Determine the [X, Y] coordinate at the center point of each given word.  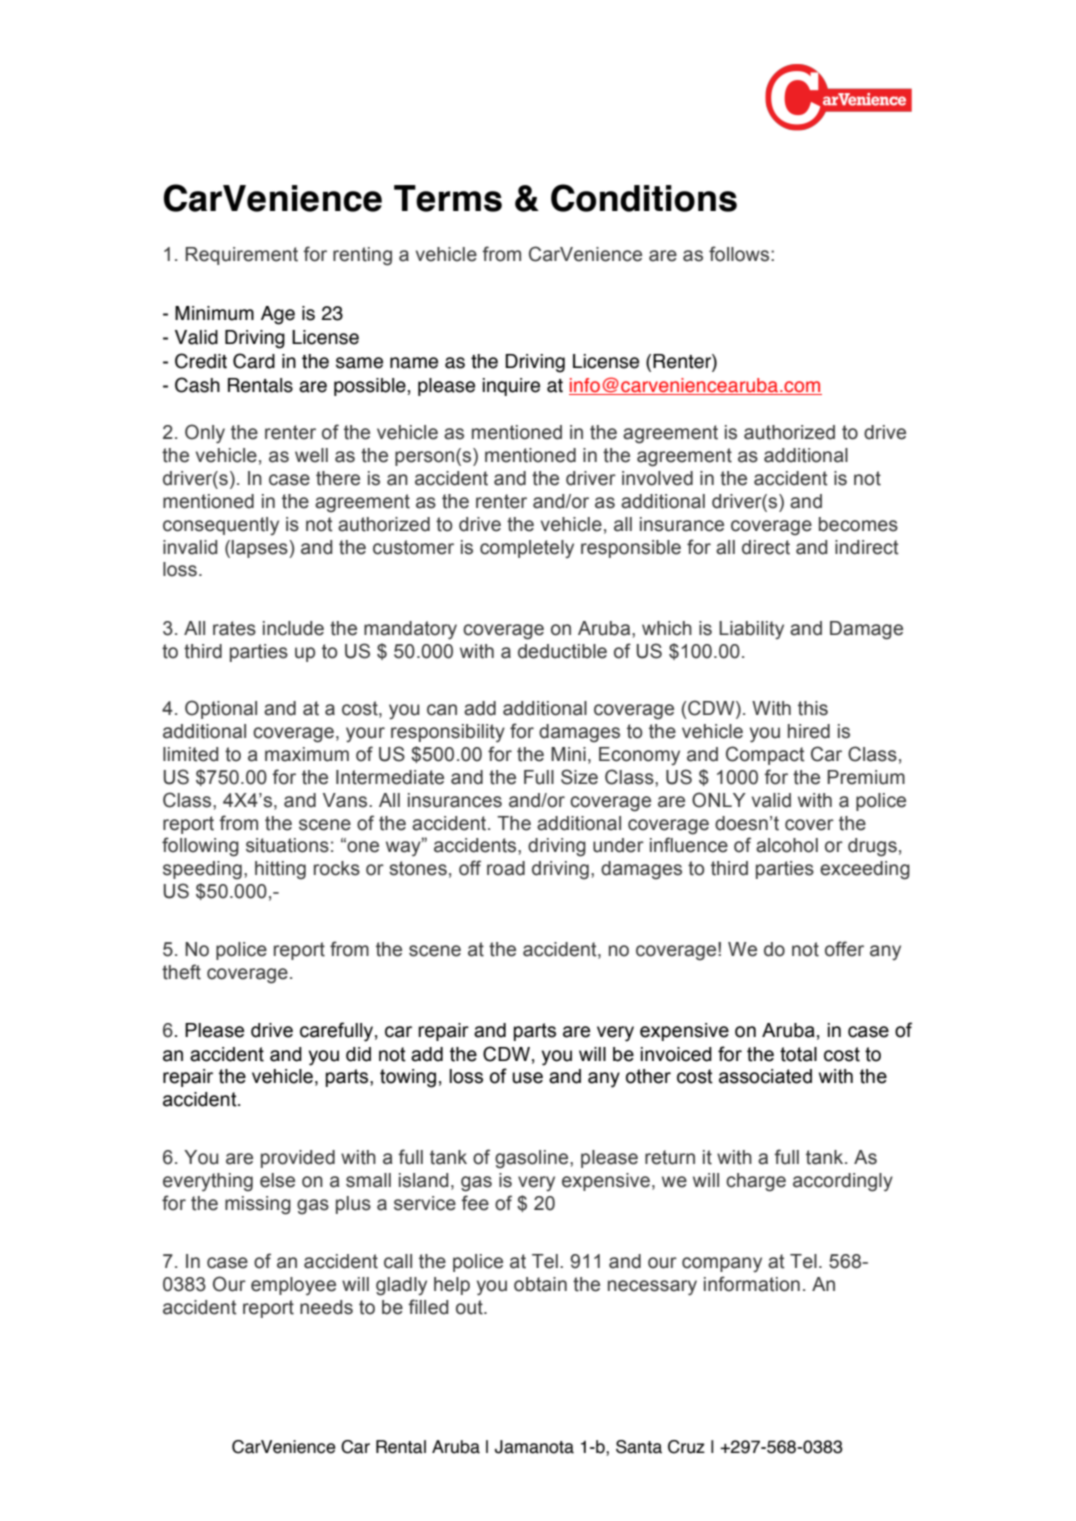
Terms [448, 198]
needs [326, 1307]
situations [287, 845]
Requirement [241, 256]
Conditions [644, 198]
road [506, 868]
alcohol [787, 845]
